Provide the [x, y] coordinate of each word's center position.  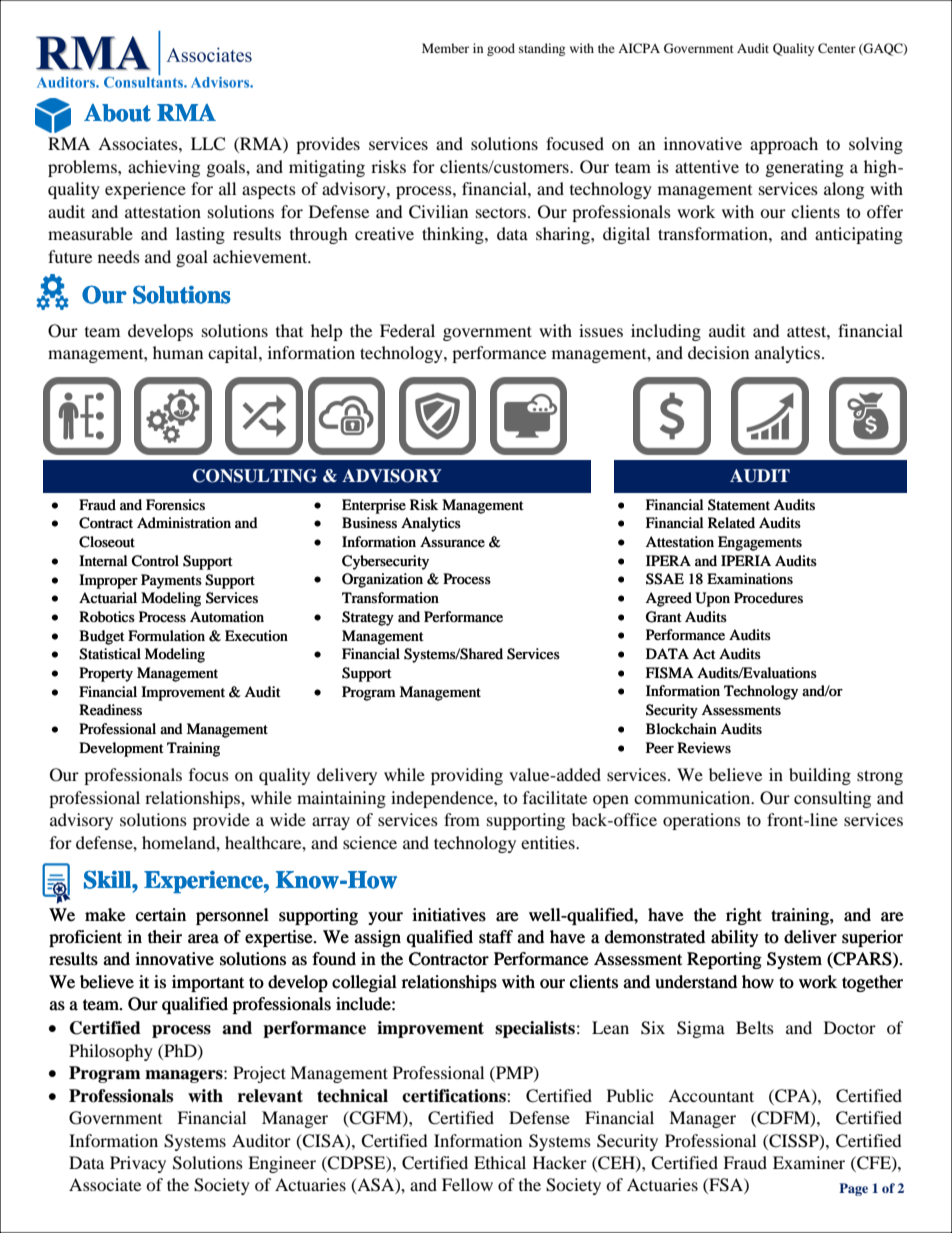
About [117, 113]
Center [837, 48]
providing [467, 776]
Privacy [138, 1164]
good [501, 49]
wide [288, 819]
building [820, 776]
